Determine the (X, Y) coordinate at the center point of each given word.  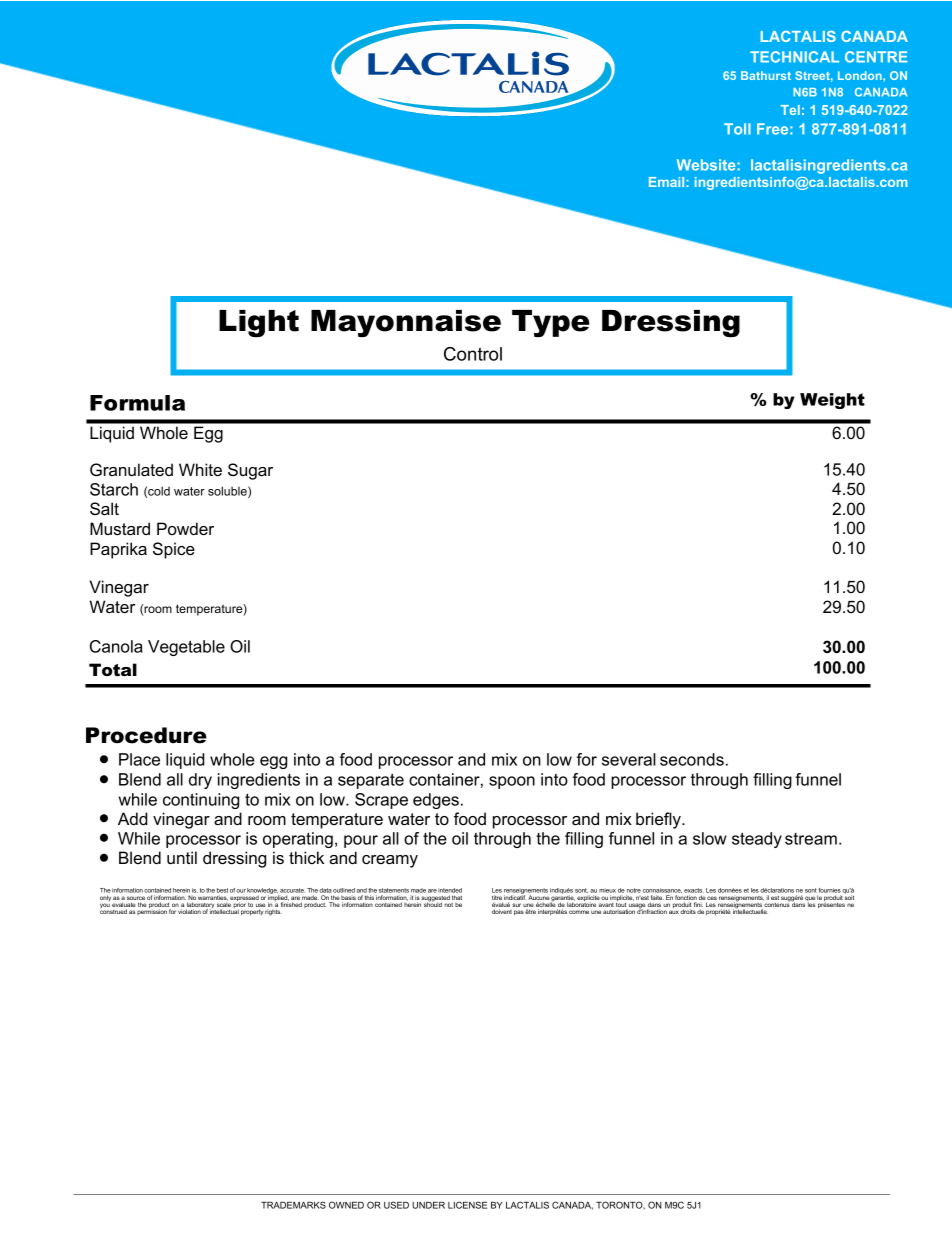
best (222, 890)
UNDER (428, 1205)
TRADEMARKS (293, 1205)
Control (473, 354)
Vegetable (186, 648)
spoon (512, 782)
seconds (692, 759)
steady (757, 840)
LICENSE (467, 1205)
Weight (832, 401)
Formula (137, 403)
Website (707, 165)
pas (519, 912)
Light (259, 324)
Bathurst (766, 75)
